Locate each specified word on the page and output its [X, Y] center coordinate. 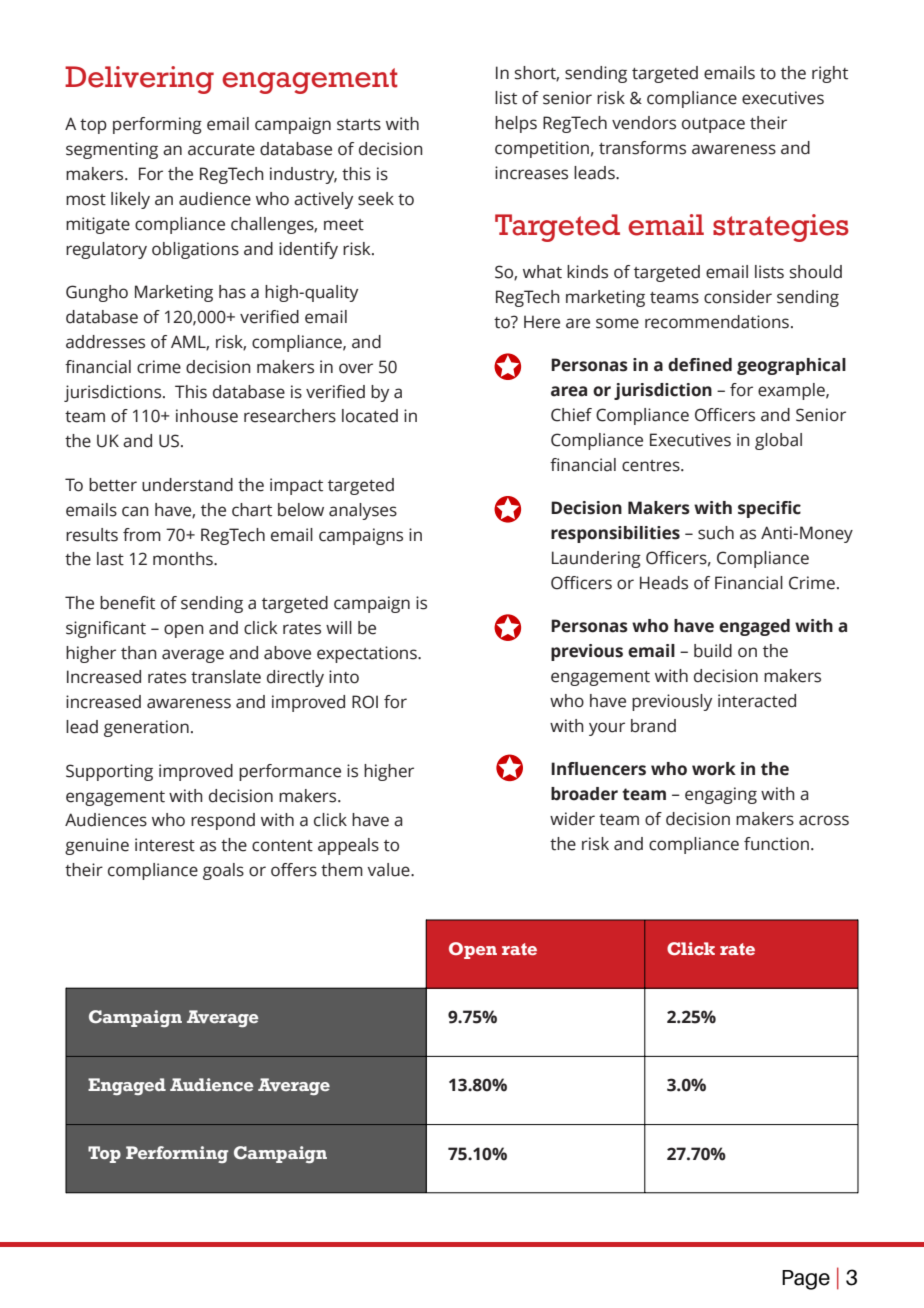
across [824, 820]
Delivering [139, 80]
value [389, 870]
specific [769, 509]
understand [187, 485]
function [776, 844]
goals [223, 871]
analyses [363, 511]
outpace [713, 125]
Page [806, 1280]
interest [165, 845]
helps [516, 124]
